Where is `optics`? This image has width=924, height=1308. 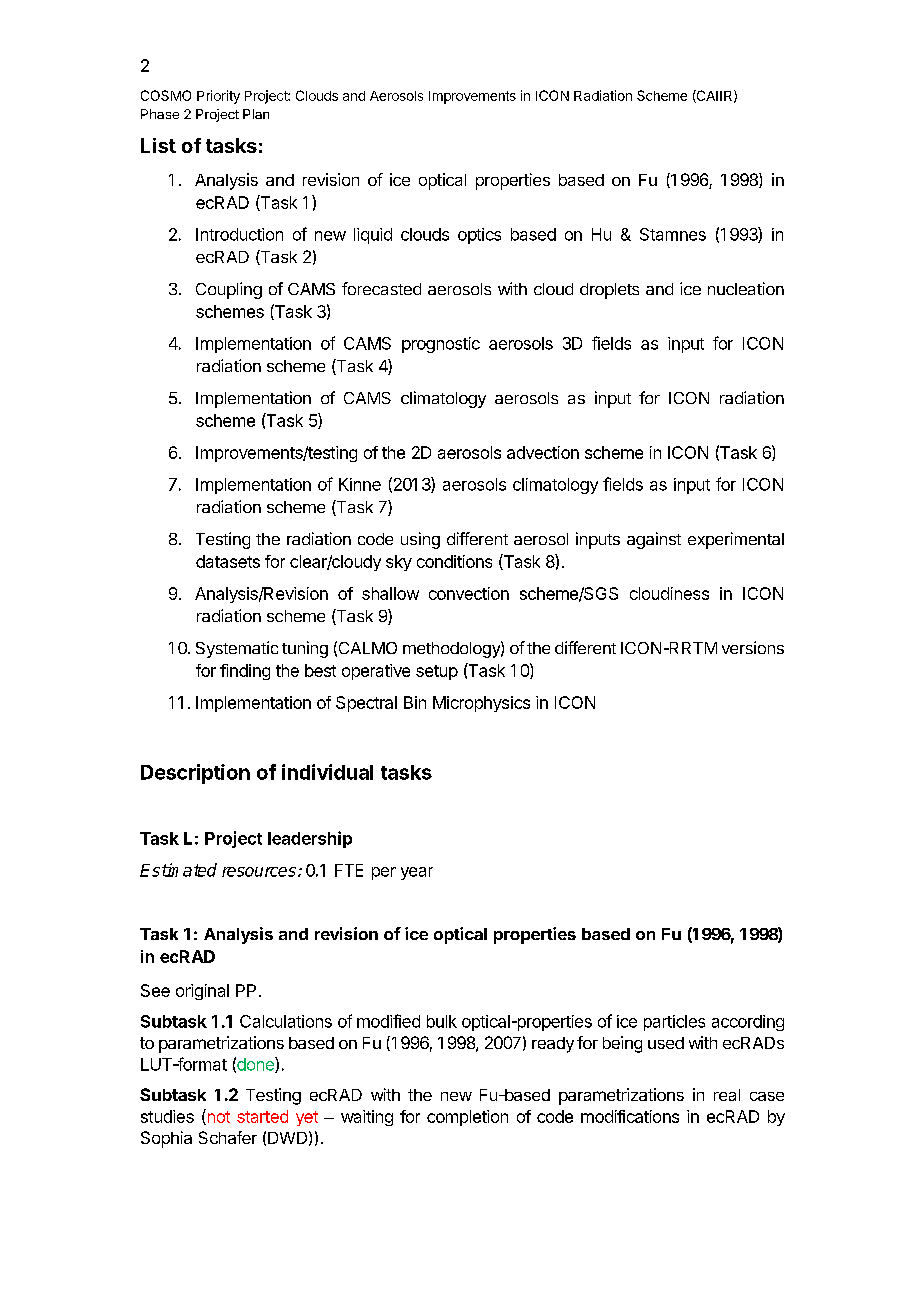 optics is located at coordinates (479, 236).
